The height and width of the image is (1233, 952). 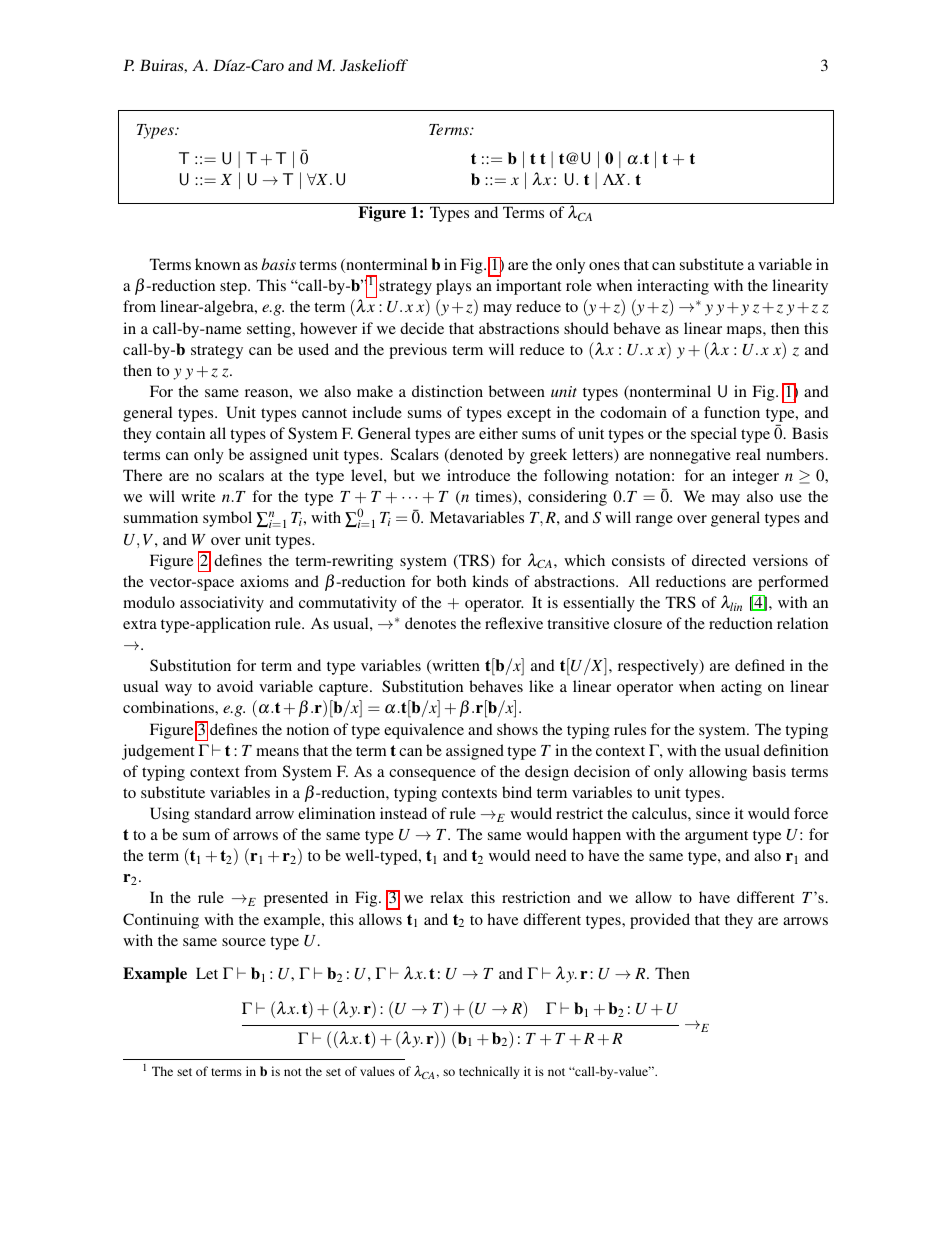 I want to click on kinds, so click(x=490, y=581).
